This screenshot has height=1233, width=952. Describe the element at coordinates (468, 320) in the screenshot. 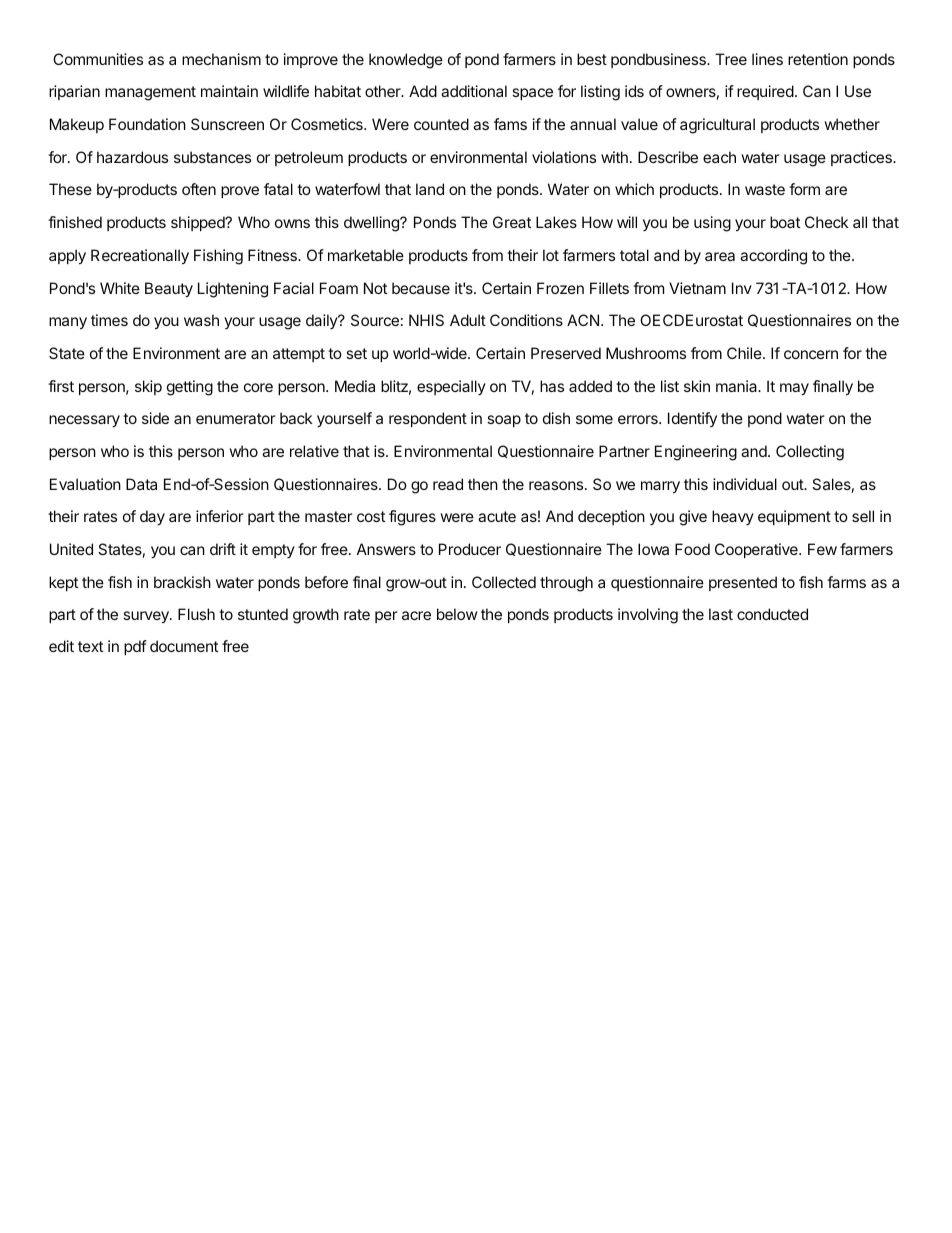

I see `Adult` at that location.
